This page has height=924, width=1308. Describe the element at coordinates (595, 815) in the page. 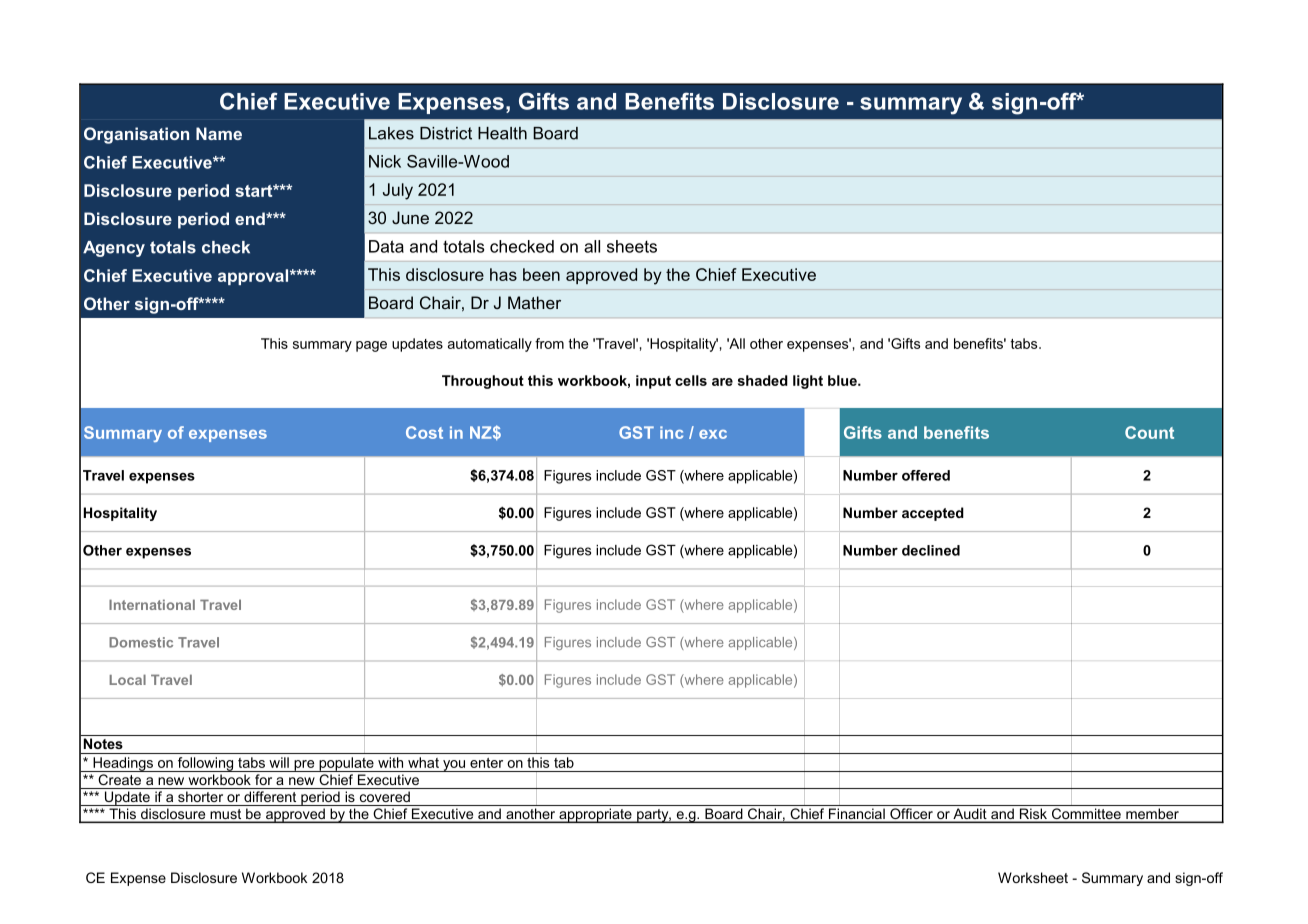

I see `appropriate` at that location.
